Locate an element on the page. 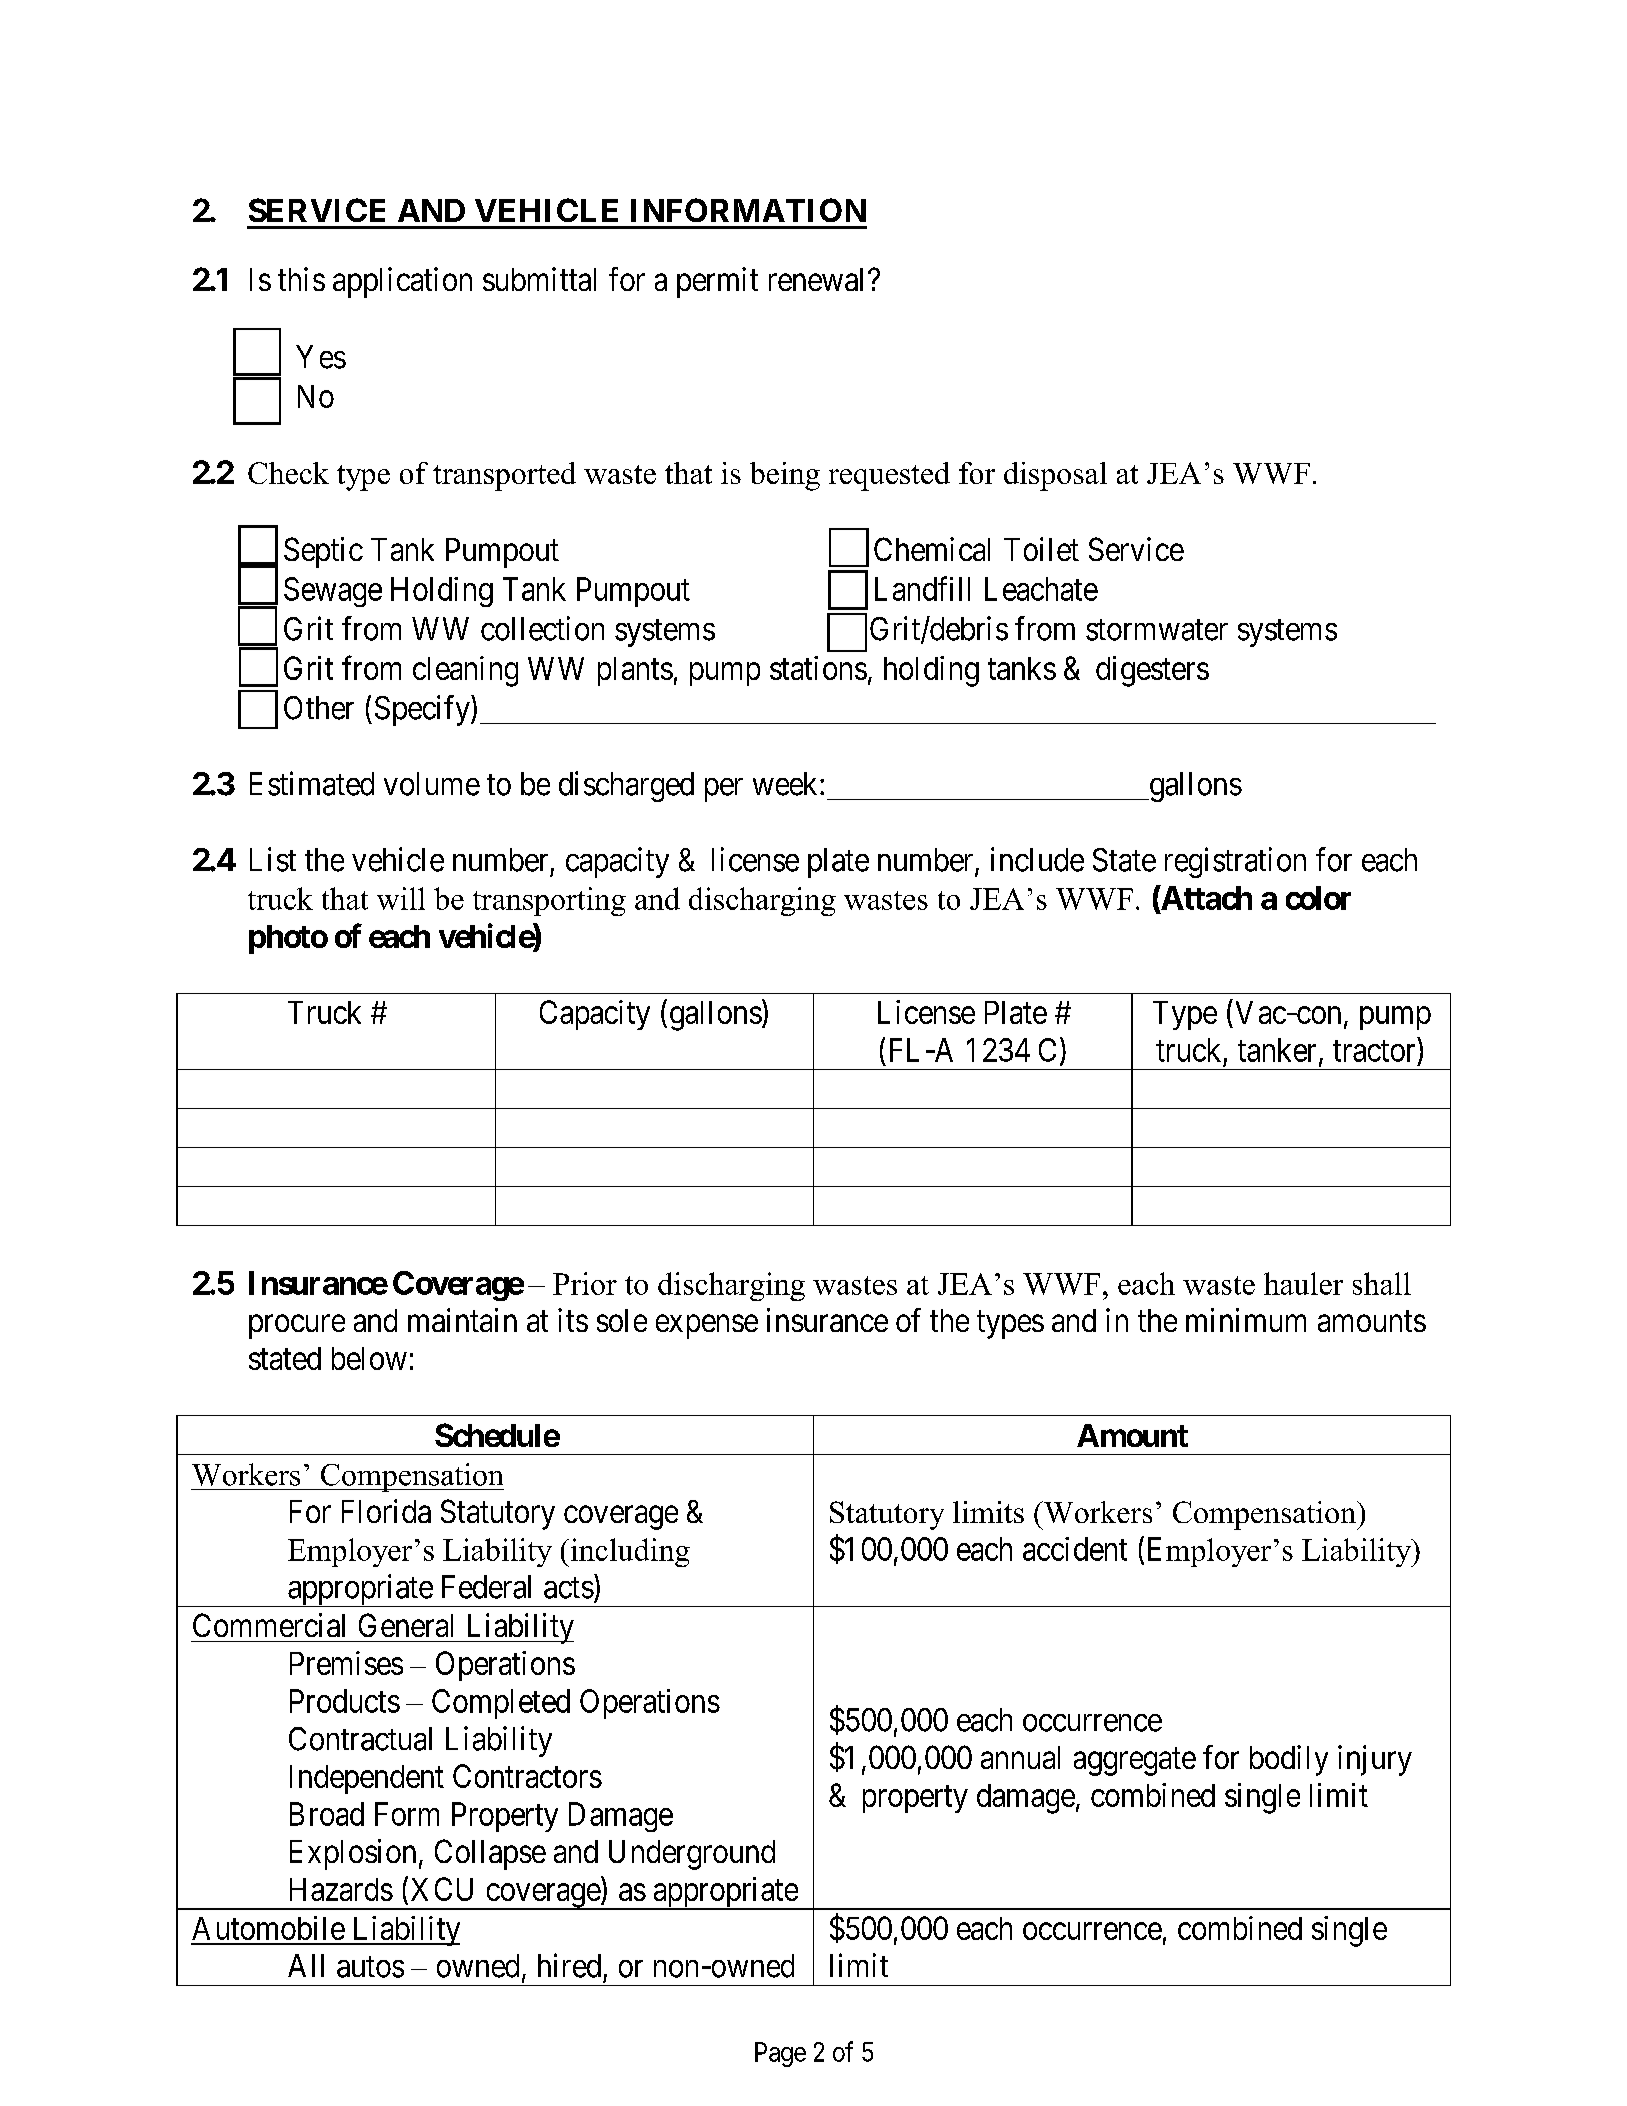 The image size is (1627, 2106). expense is located at coordinates (707, 1327).
